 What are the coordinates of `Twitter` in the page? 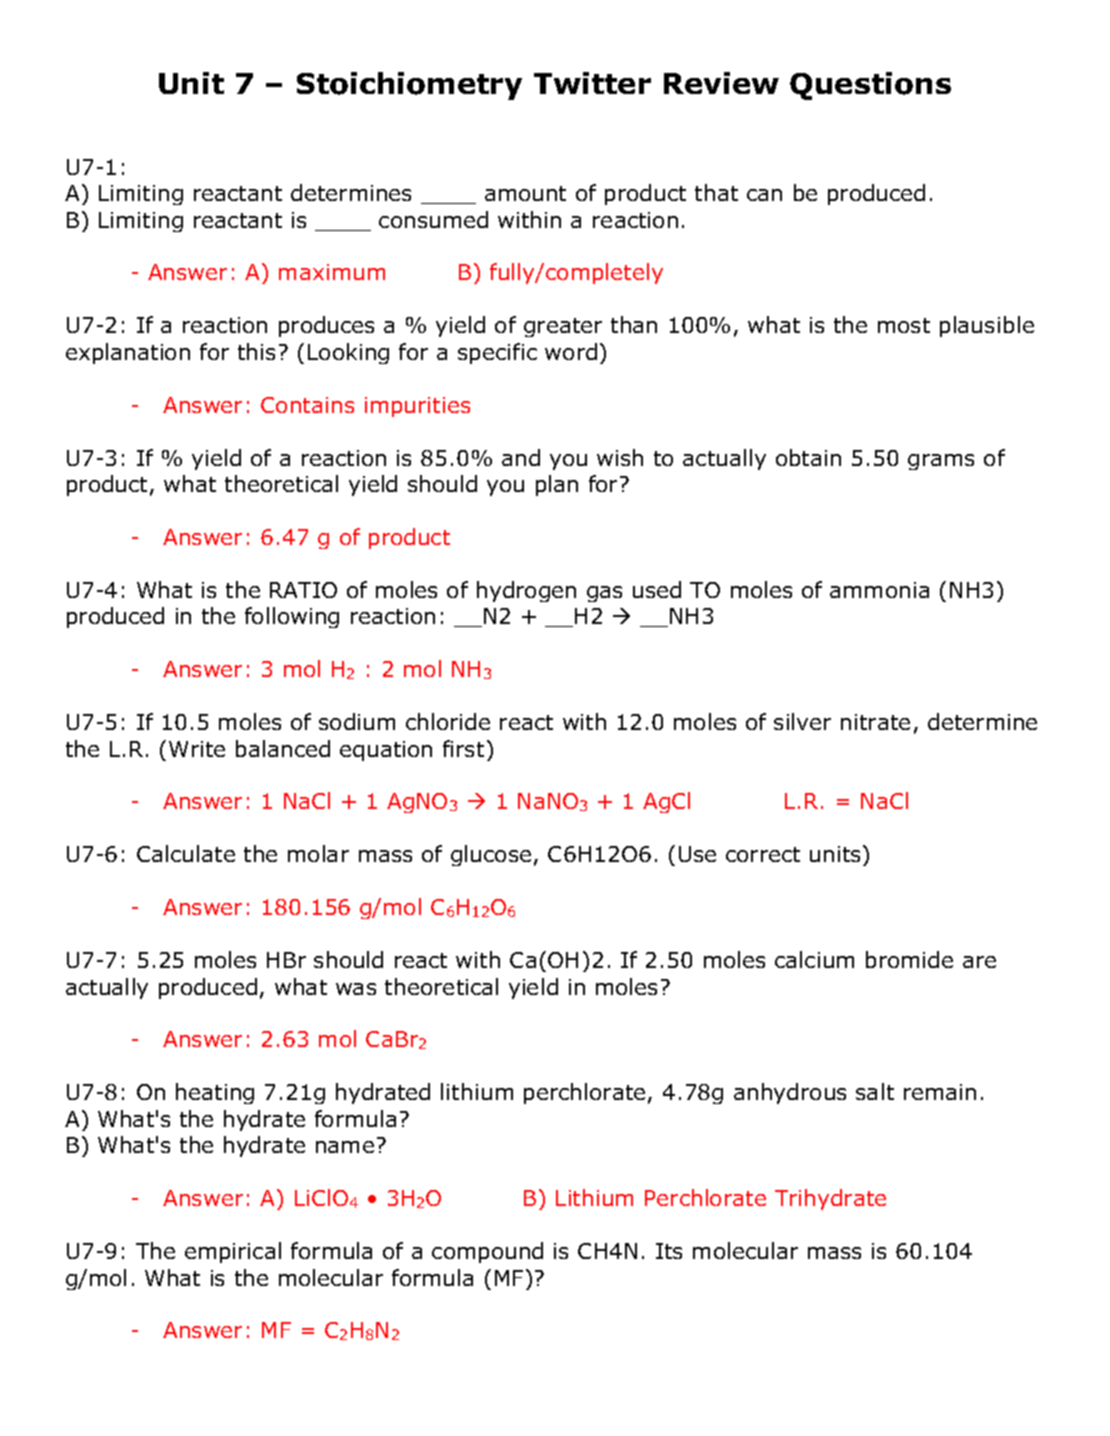 It's located at (592, 83).
